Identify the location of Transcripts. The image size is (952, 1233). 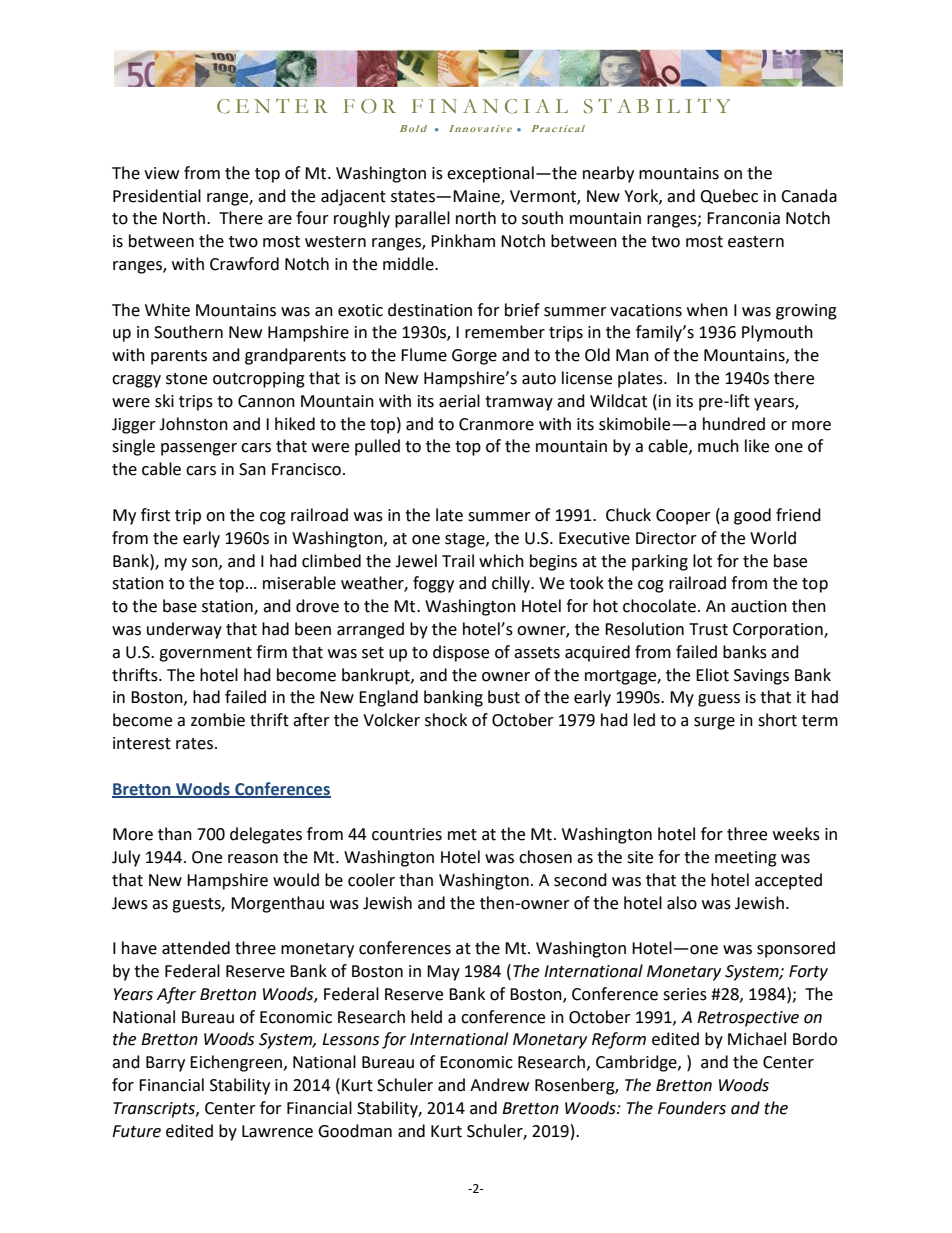
(155, 1110).
